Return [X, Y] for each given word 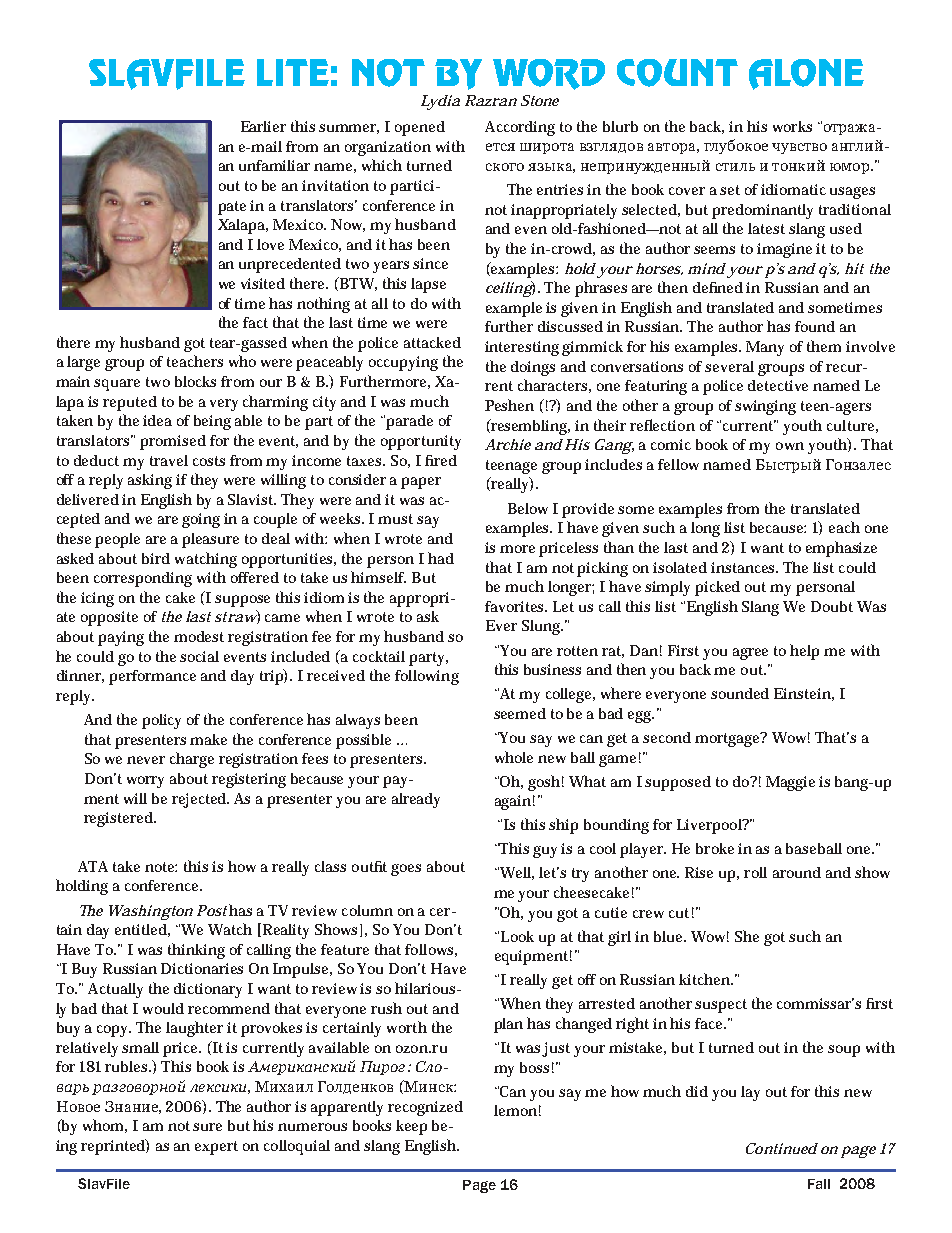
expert [216, 1148]
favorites [516, 606]
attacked [432, 342]
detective [778, 385]
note [161, 867]
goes [406, 870]
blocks [195, 381]
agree [750, 654]
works [792, 126]
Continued [782, 1148]
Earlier [263, 126]
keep [411, 1127]
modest [199, 636]
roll [755, 872]
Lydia [440, 102]
